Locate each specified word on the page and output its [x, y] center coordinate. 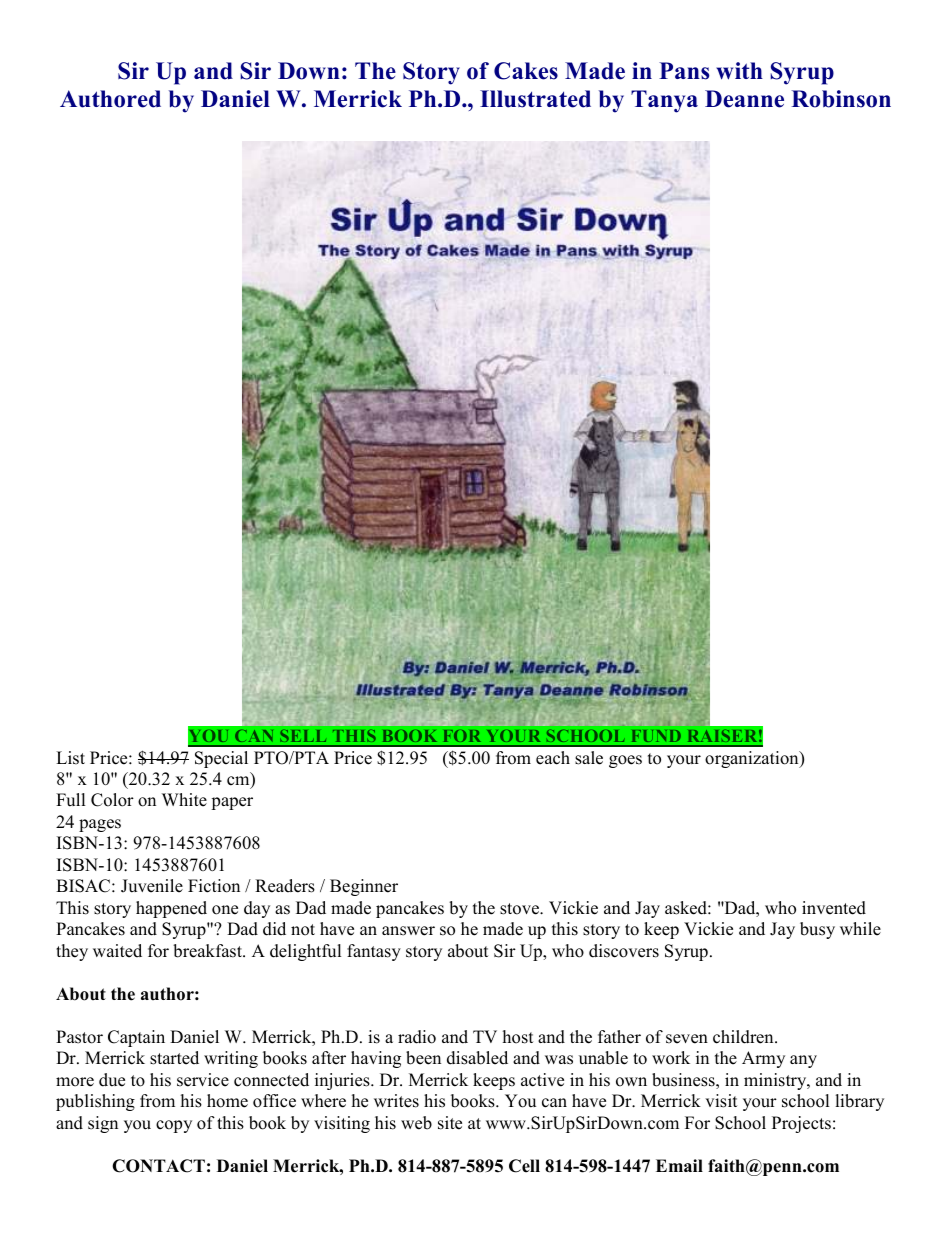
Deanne [744, 99]
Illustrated [535, 99]
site [450, 1123]
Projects [801, 1124]
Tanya [664, 101]
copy [174, 1126]
